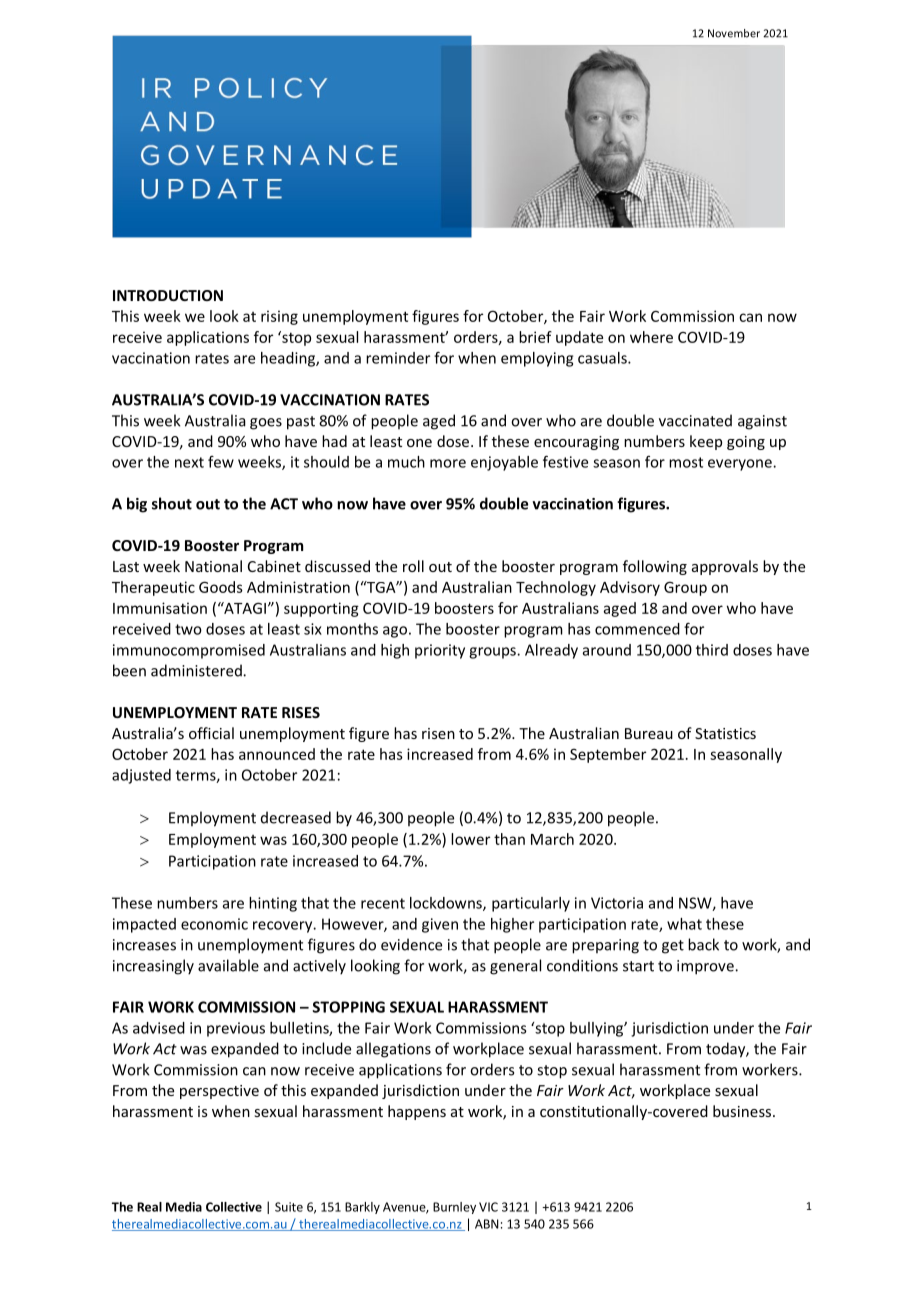 This screenshot has width=924, height=1308. Describe the element at coordinates (743, 1111) in the screenshot. I see `business` at that location.
